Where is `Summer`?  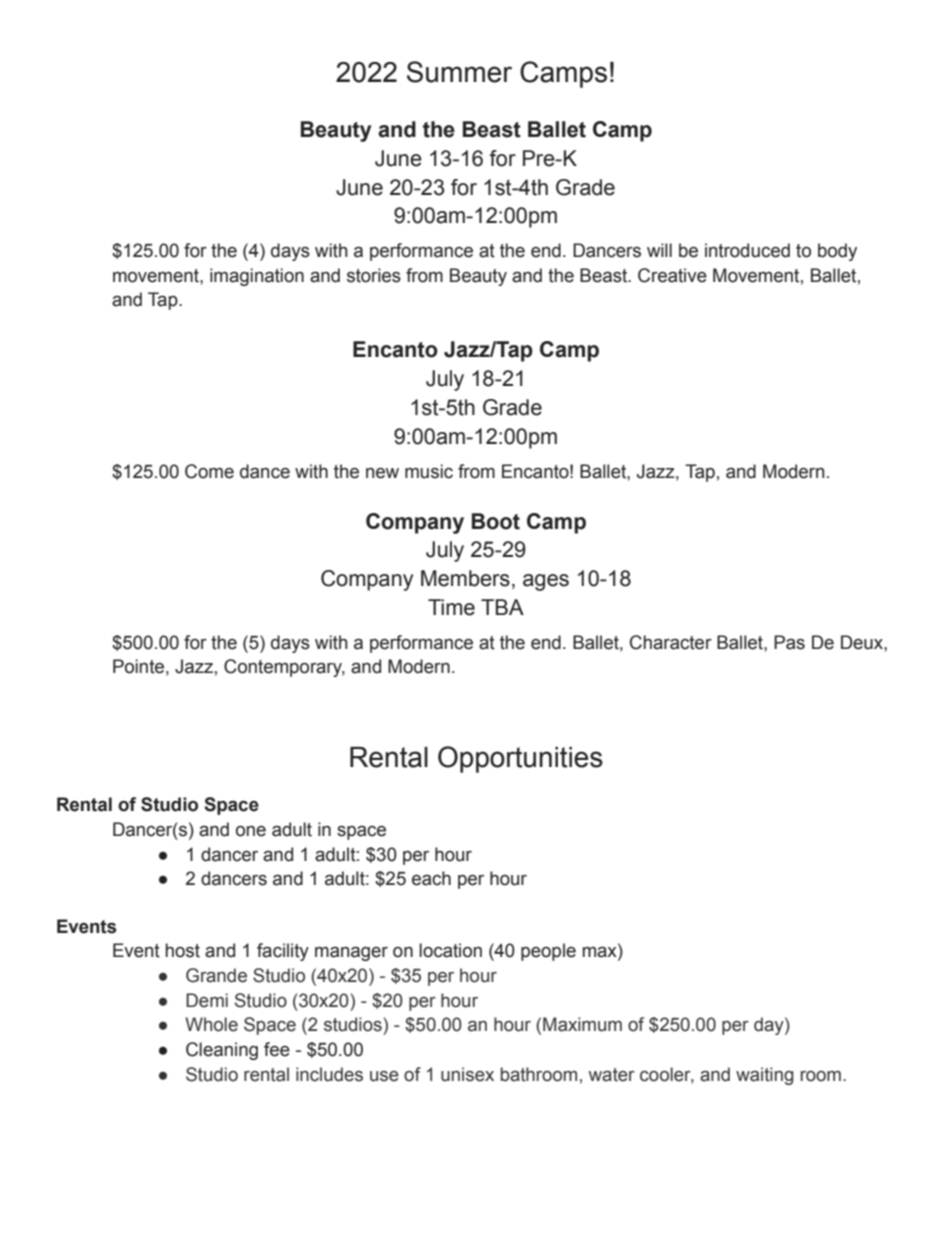 Summer is located at coordinates (459, 72).
